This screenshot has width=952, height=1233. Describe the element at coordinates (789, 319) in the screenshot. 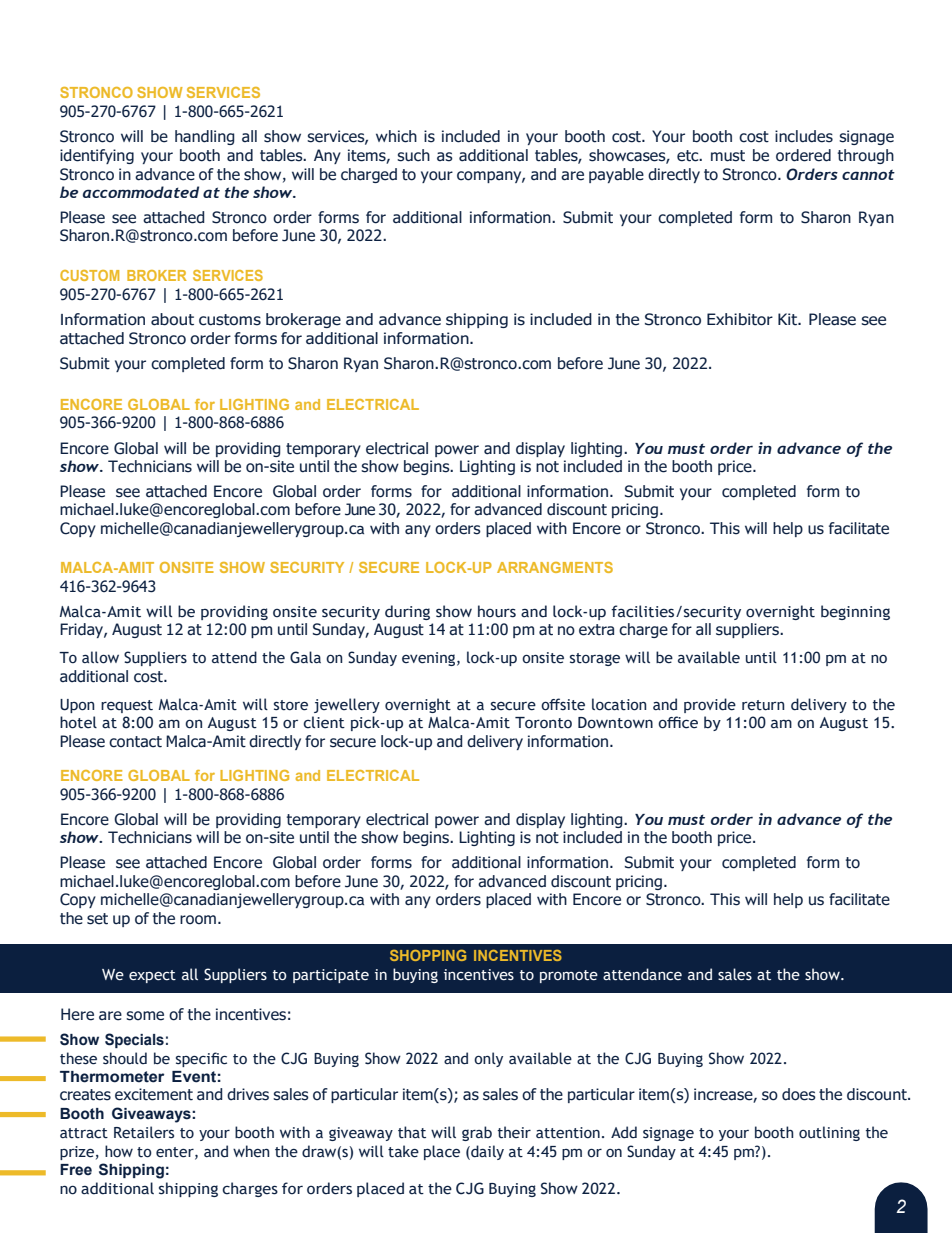

I see `Kit` at that location.
